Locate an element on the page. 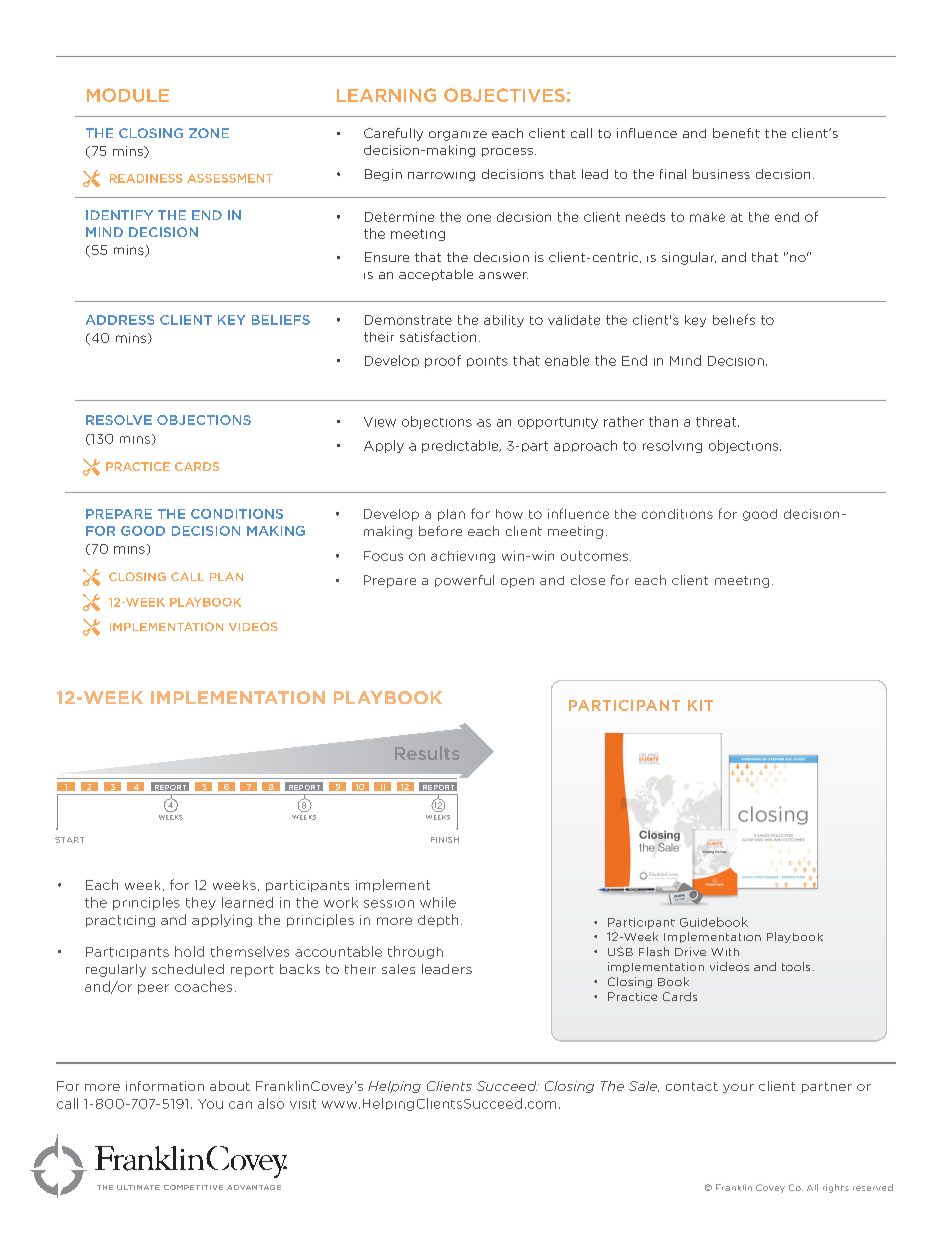 This document has width=952, height=1233. visit is located at coordinates (303, 1104).
